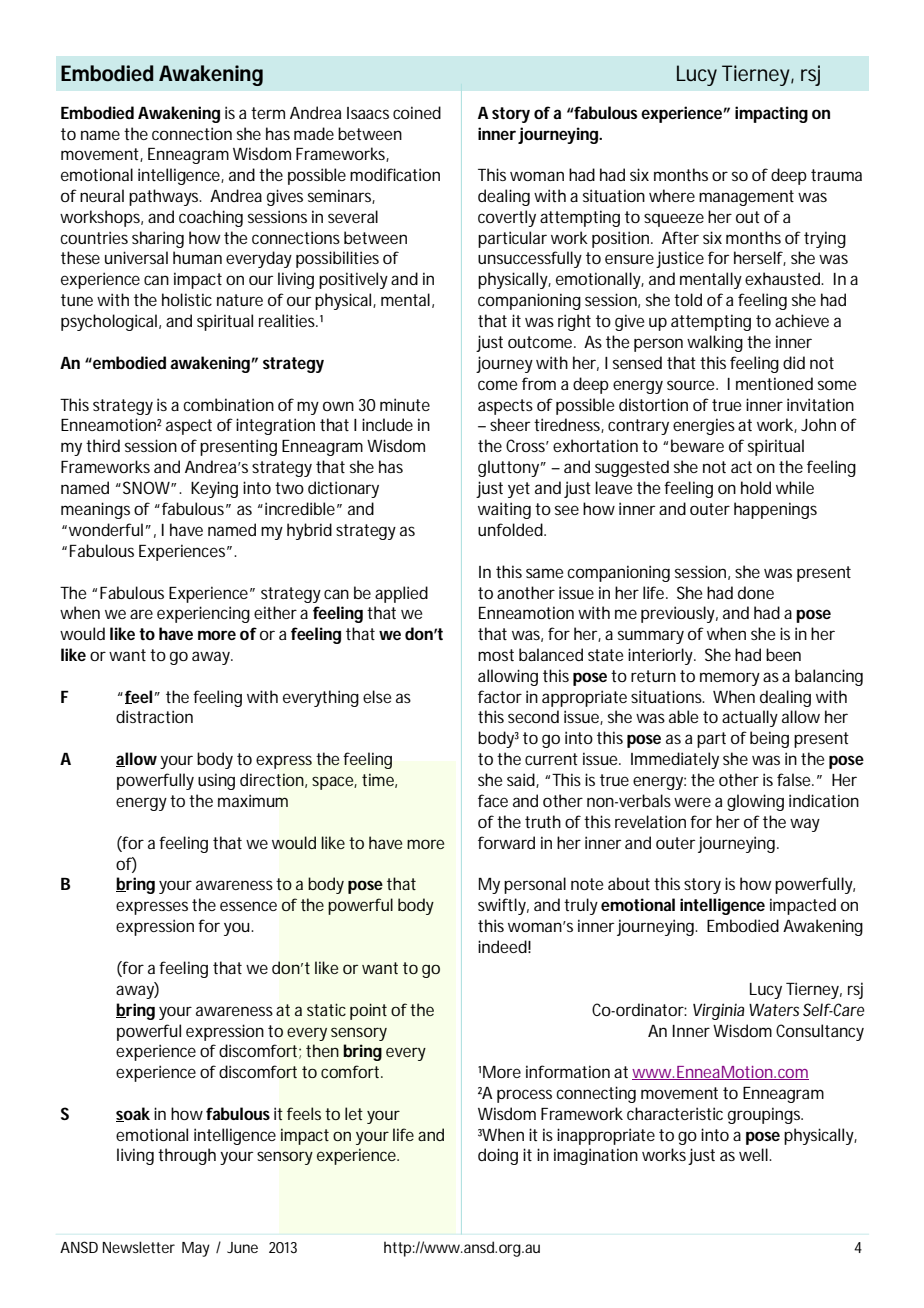  What do you see at coordinates (746, 198) in the screenshot?
I see `management` at bounding box center [746, 198].
